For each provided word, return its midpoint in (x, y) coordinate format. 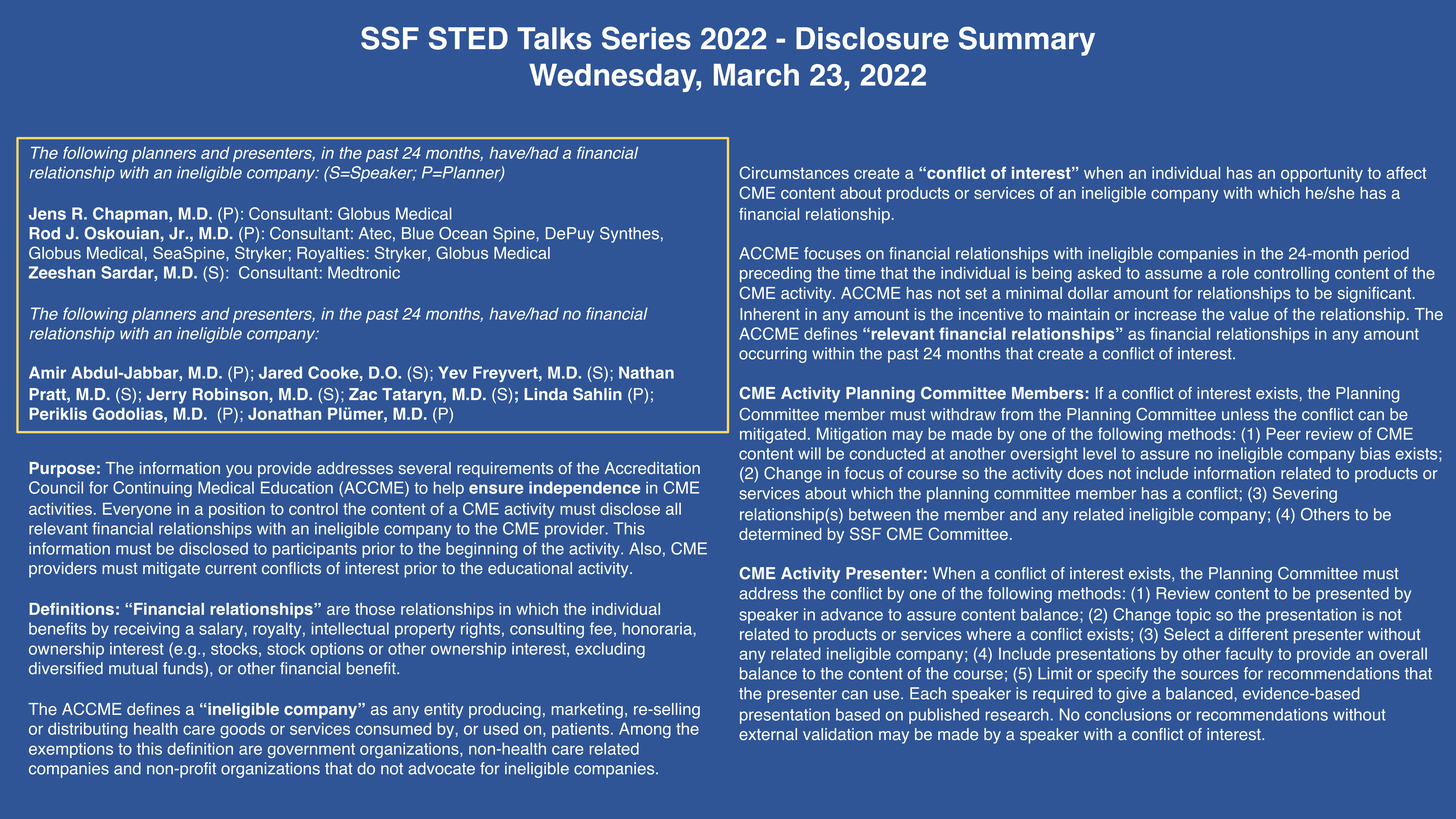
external (768, 734)
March (756, 75)
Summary (1027, 41)
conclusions (1128, 714)
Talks (554, 38)
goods (242, 730)
